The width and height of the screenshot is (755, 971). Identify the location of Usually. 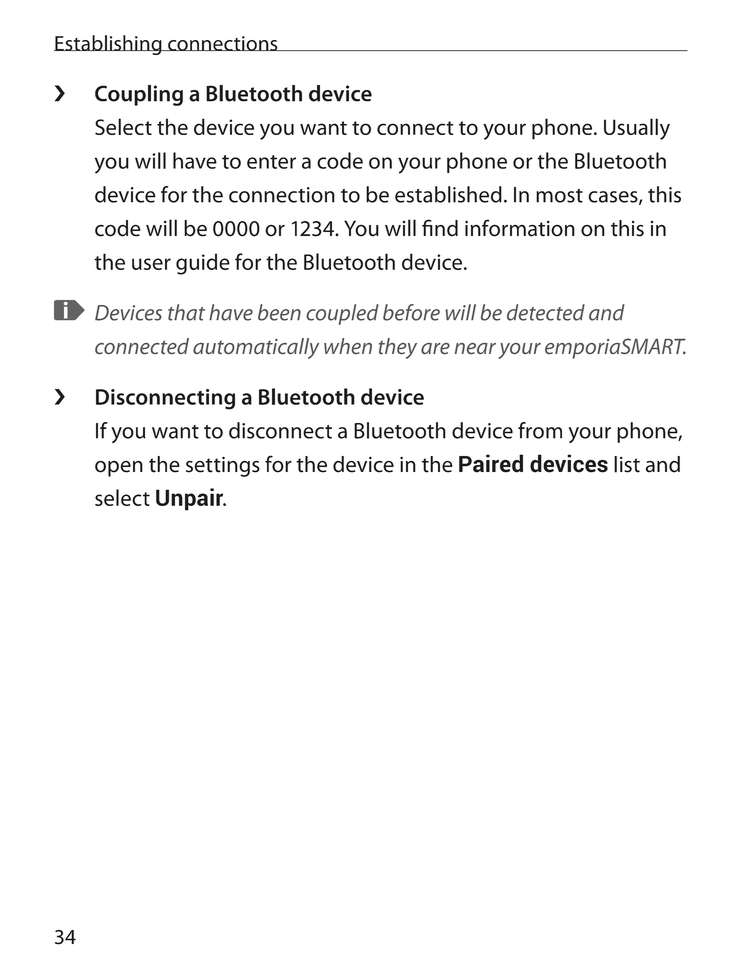
(637, 129).
